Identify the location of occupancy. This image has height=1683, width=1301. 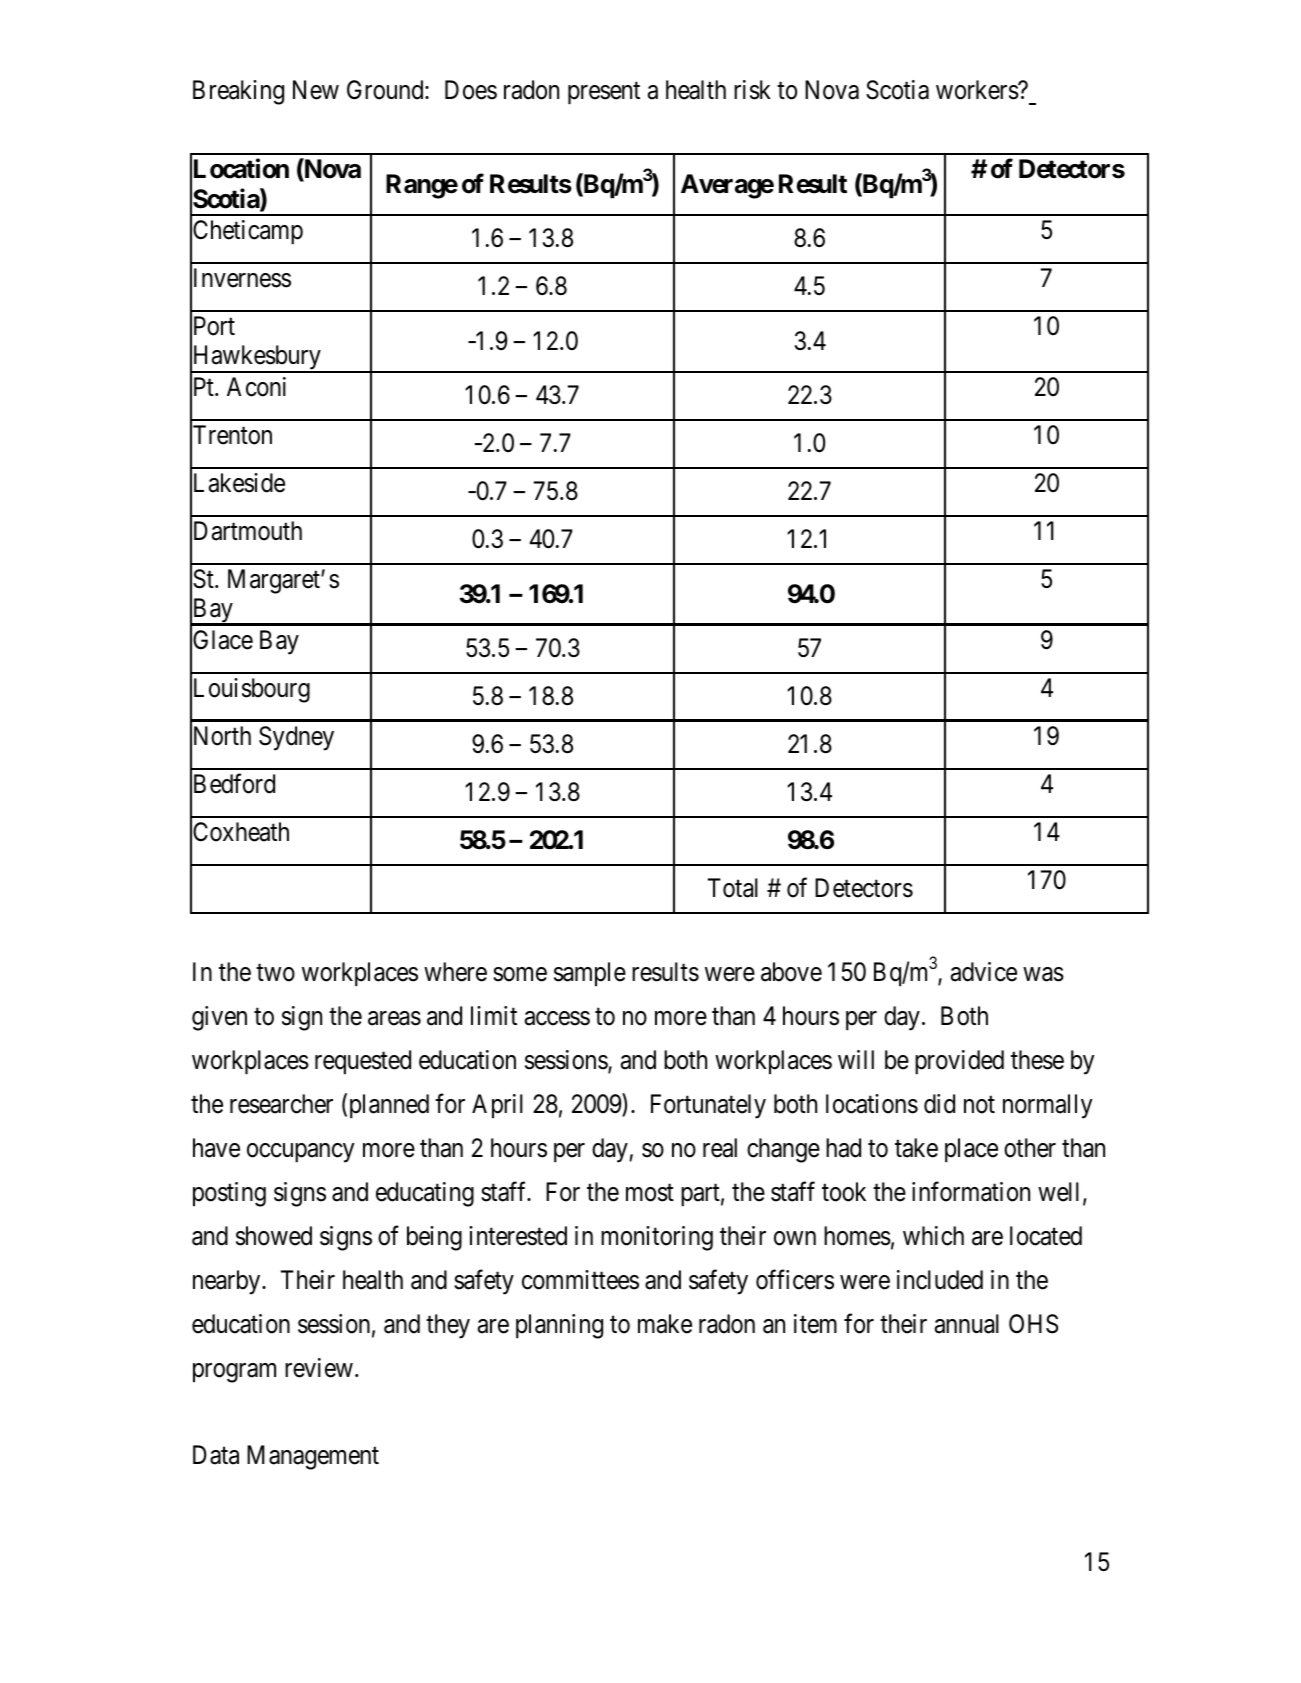
(301, 1153).
